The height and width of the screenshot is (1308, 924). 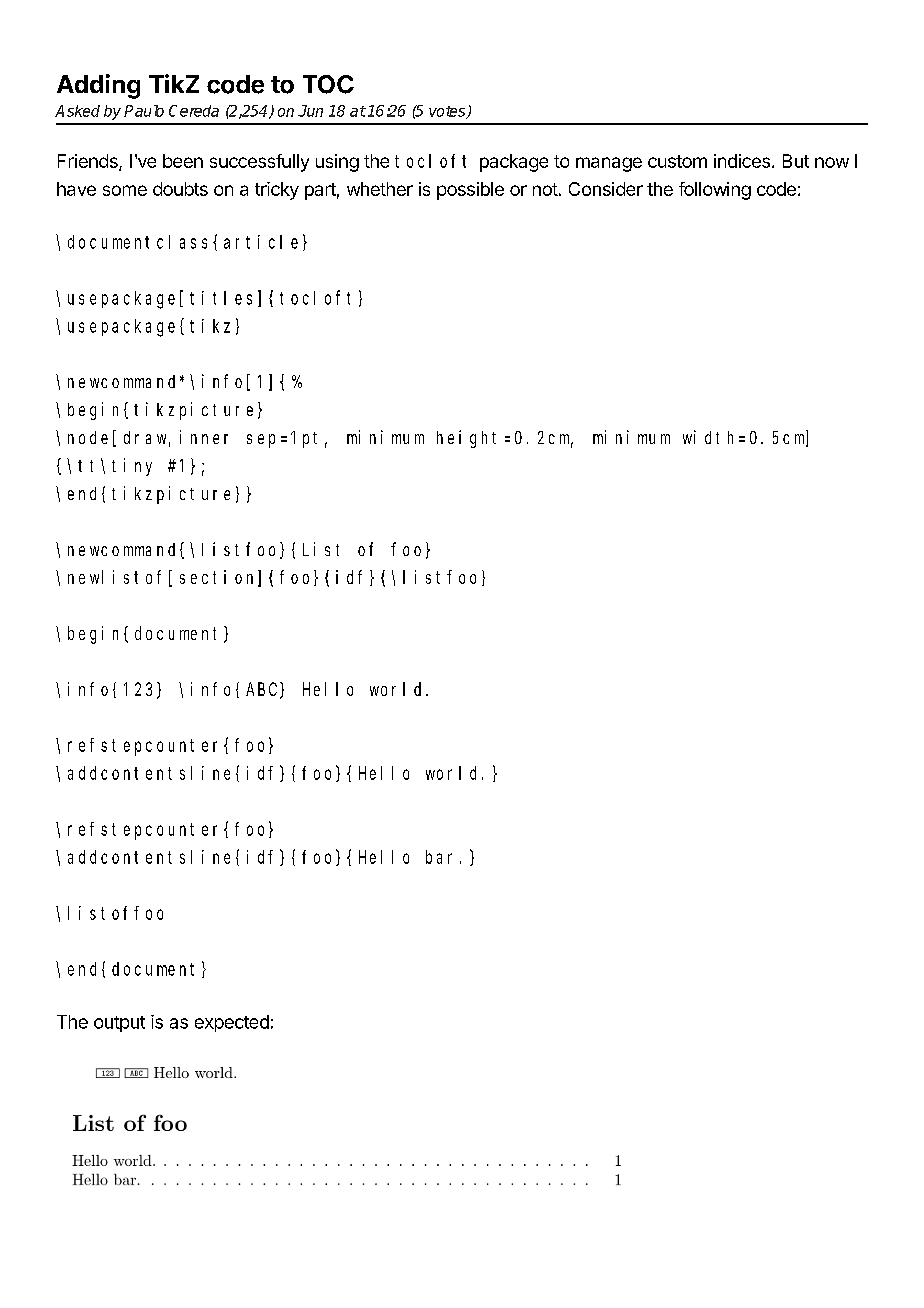 What do you see at coordinates (180, 189) in the screenshot?
I see `doubts` at bounding box center [180, 189].
